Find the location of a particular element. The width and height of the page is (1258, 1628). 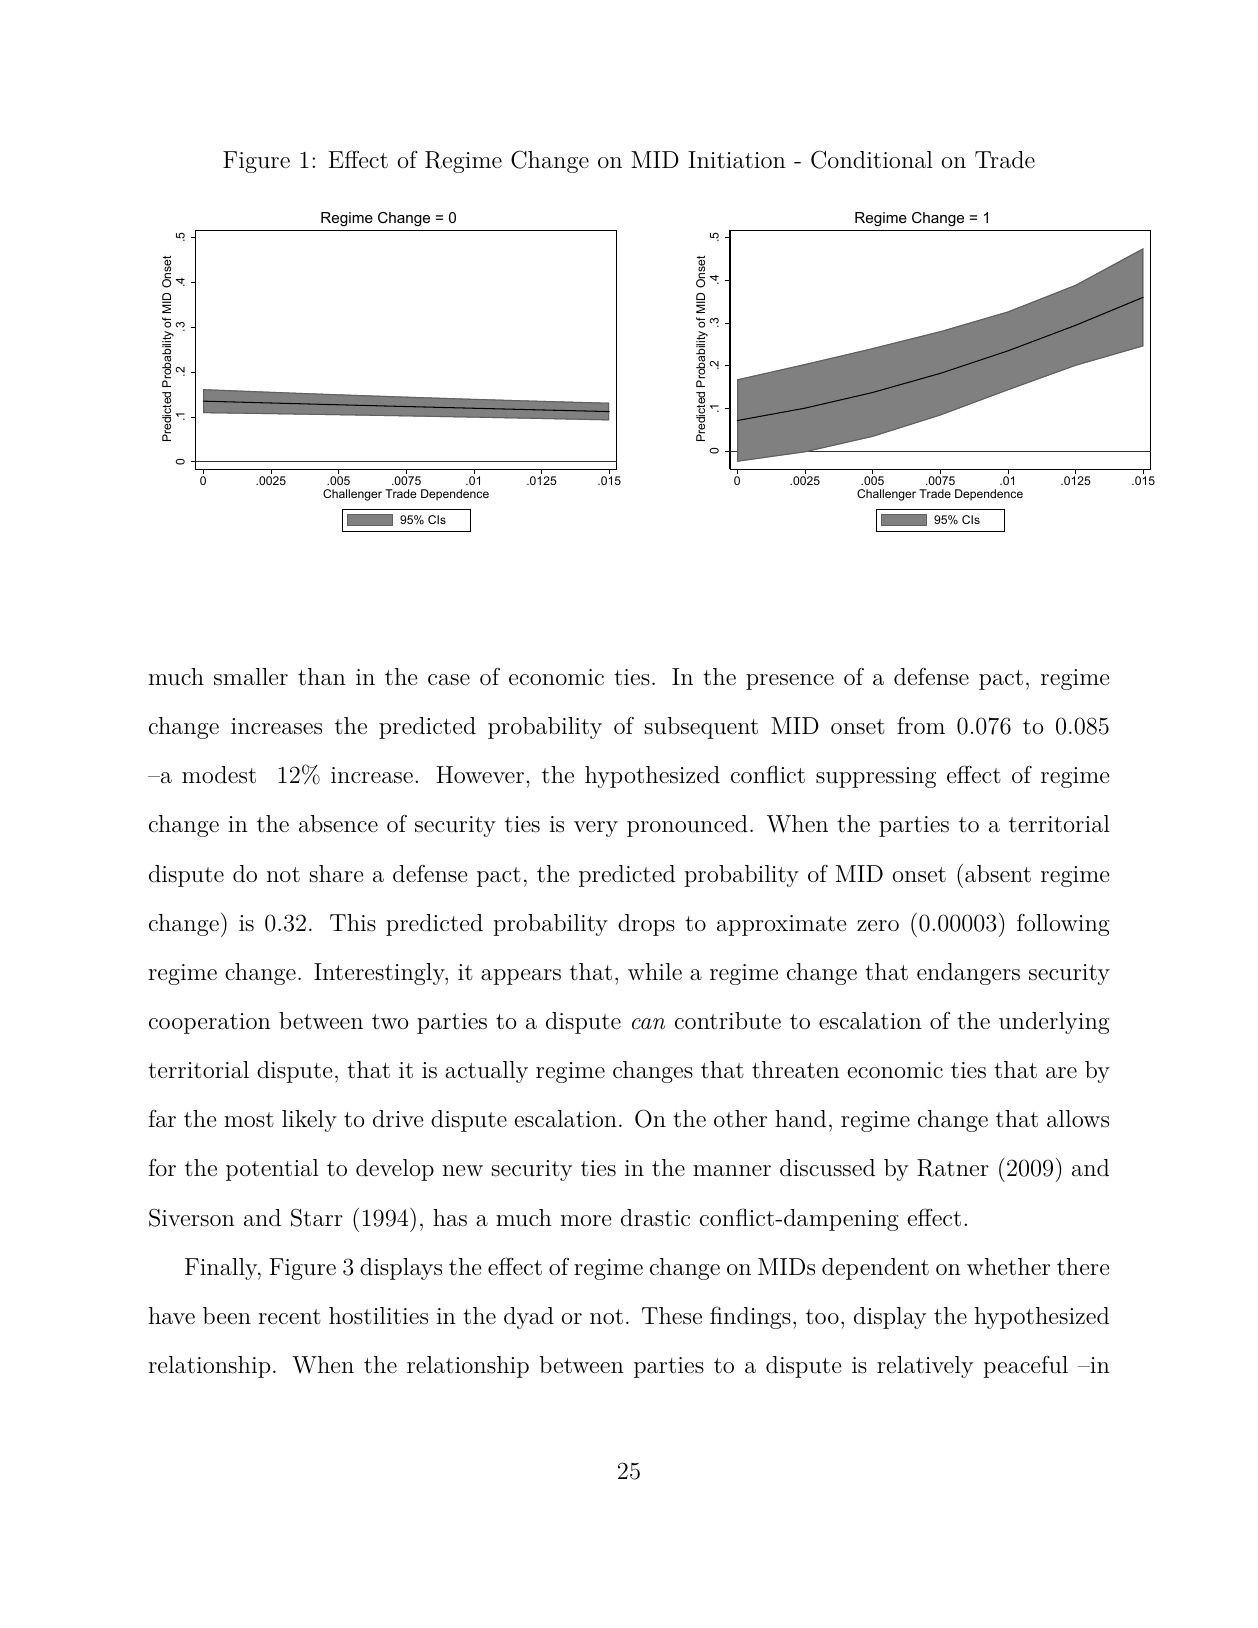

cooperation is located at coordinates (210, 1023).
